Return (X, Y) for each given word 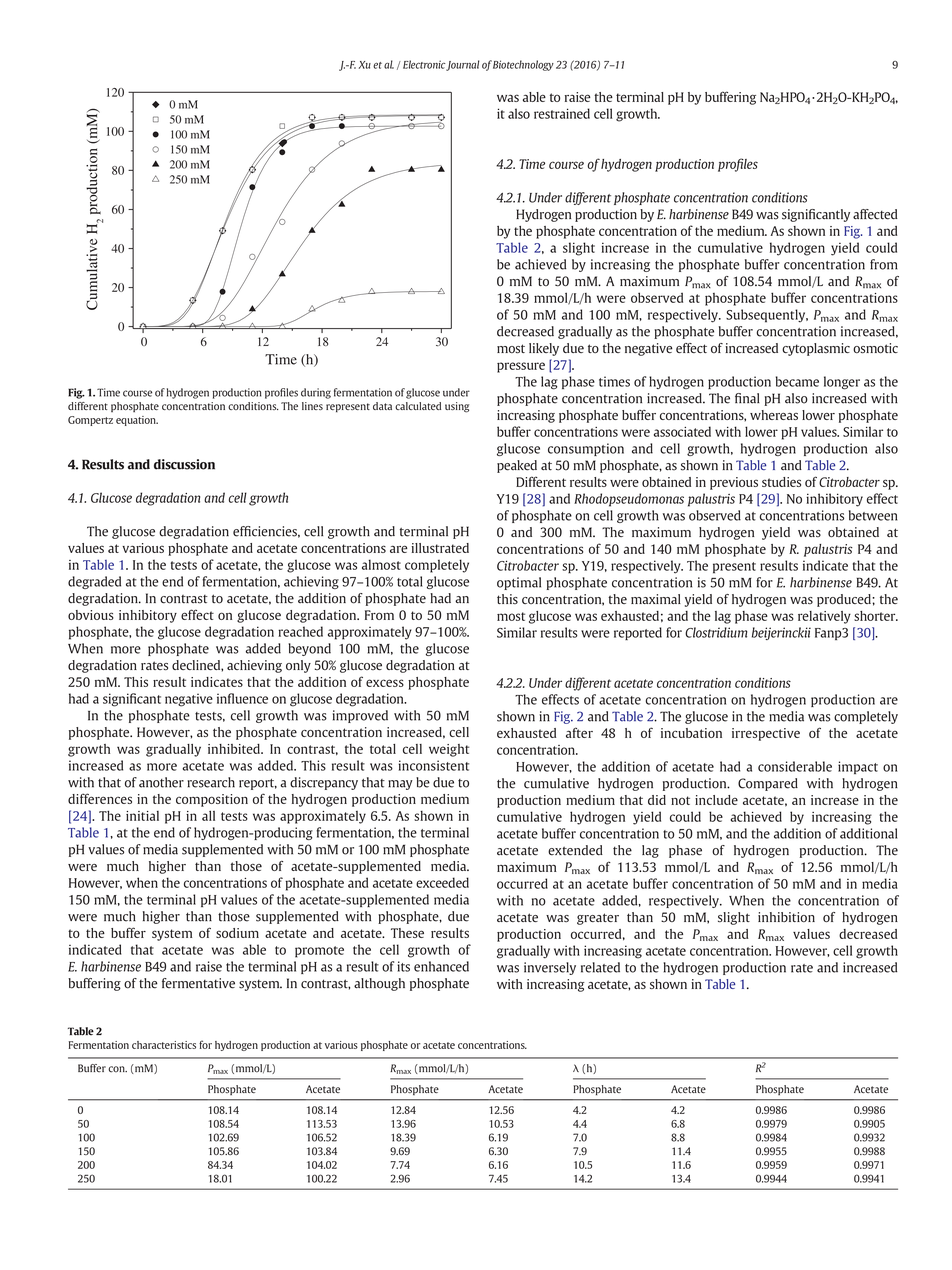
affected (875, 214)
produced (845, 600)
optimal (519, 583)
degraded (94, 582)
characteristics (164, 1045)
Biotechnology (523, 65)
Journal (462, 65)
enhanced (441, 966)
